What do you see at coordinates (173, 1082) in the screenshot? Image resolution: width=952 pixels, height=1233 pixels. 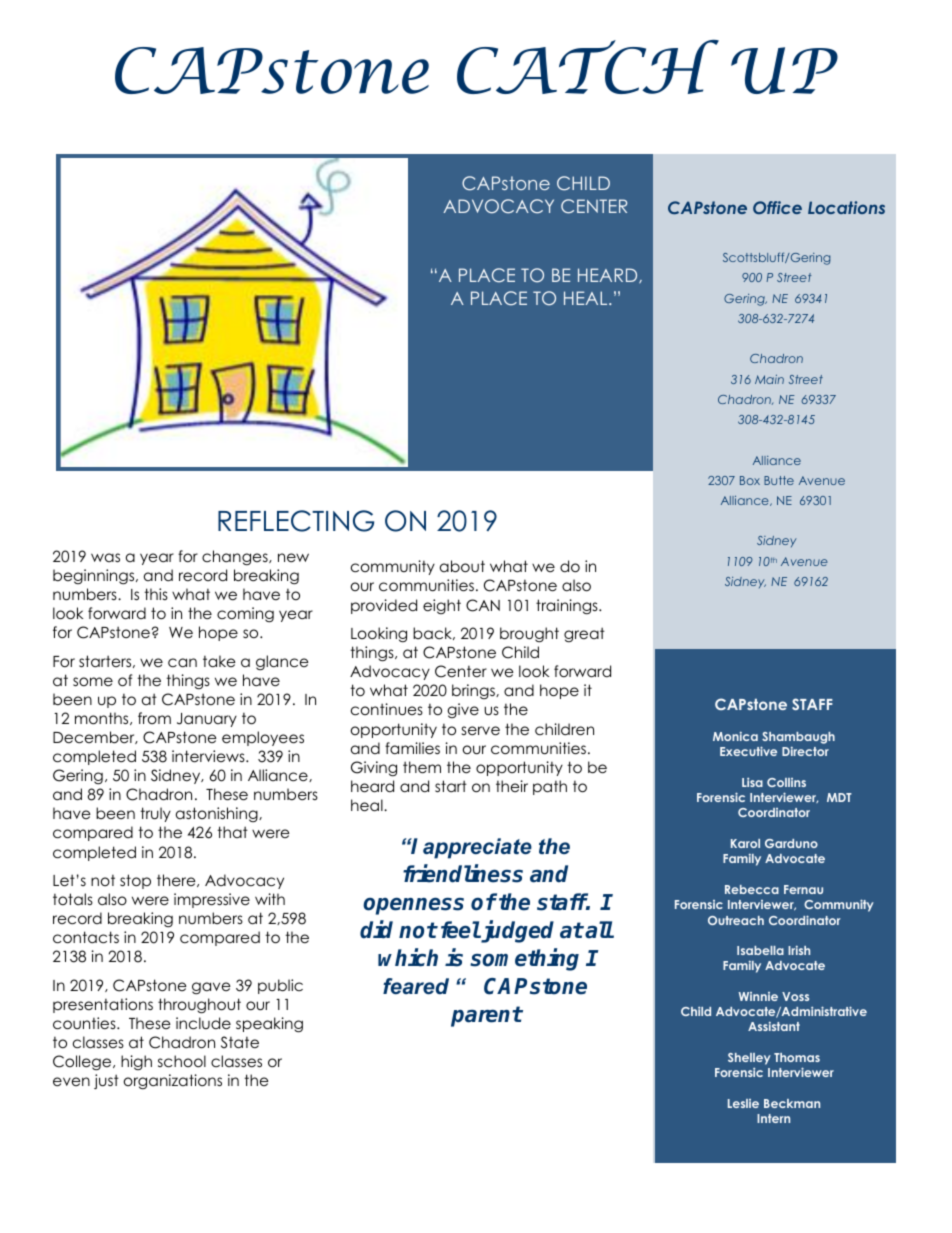 I see `organizations` at bounding box center [173, 1082].
